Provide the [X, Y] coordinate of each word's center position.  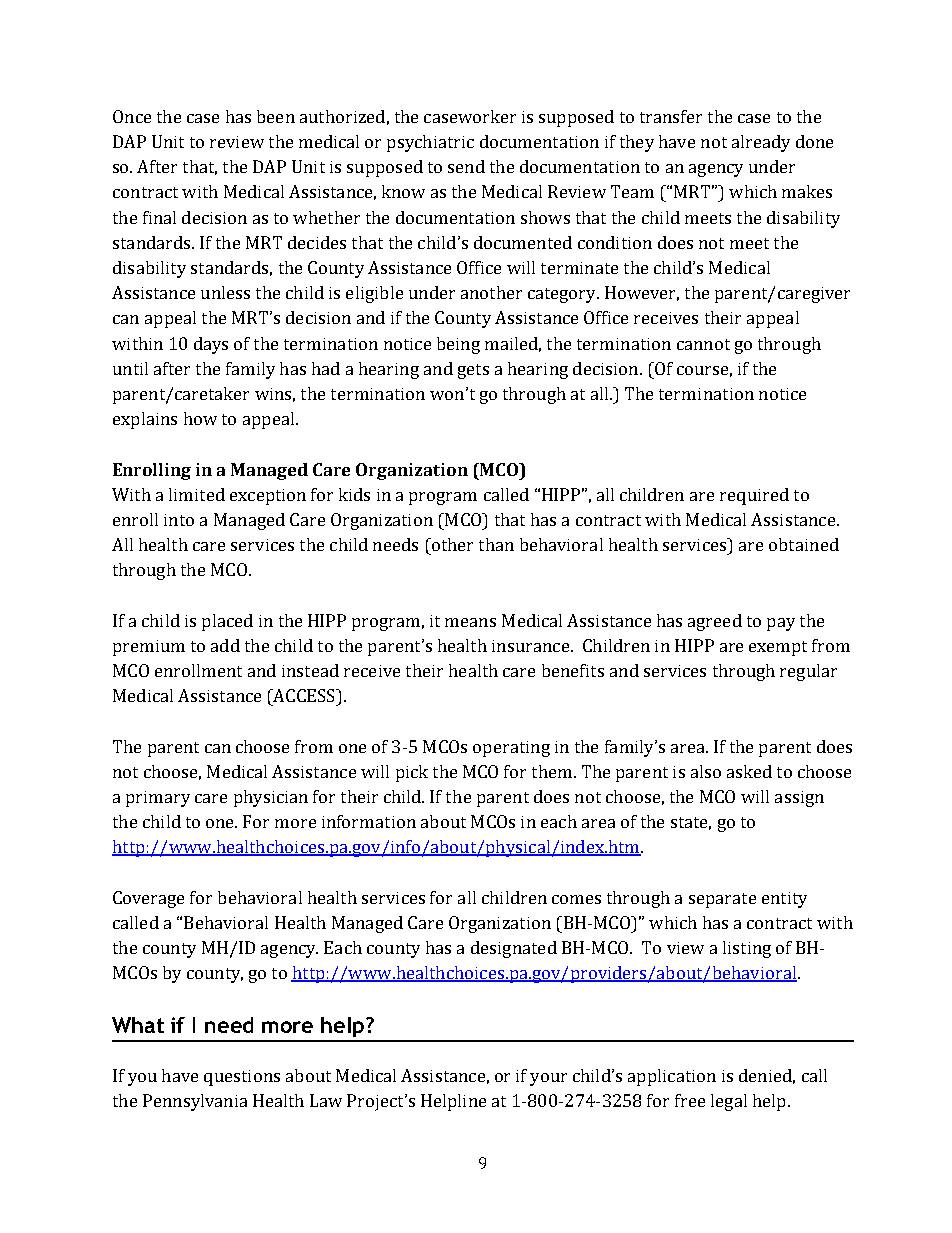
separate [722, 900]
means [470, 622]
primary [158, 799]
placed [227, 622]
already [761, 143]
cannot [703, 344]
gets [473, 371]
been [276, 116]
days [211, 345]
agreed [715, 622]
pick [412, 773]
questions [242, 1078]
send [466, 166]
